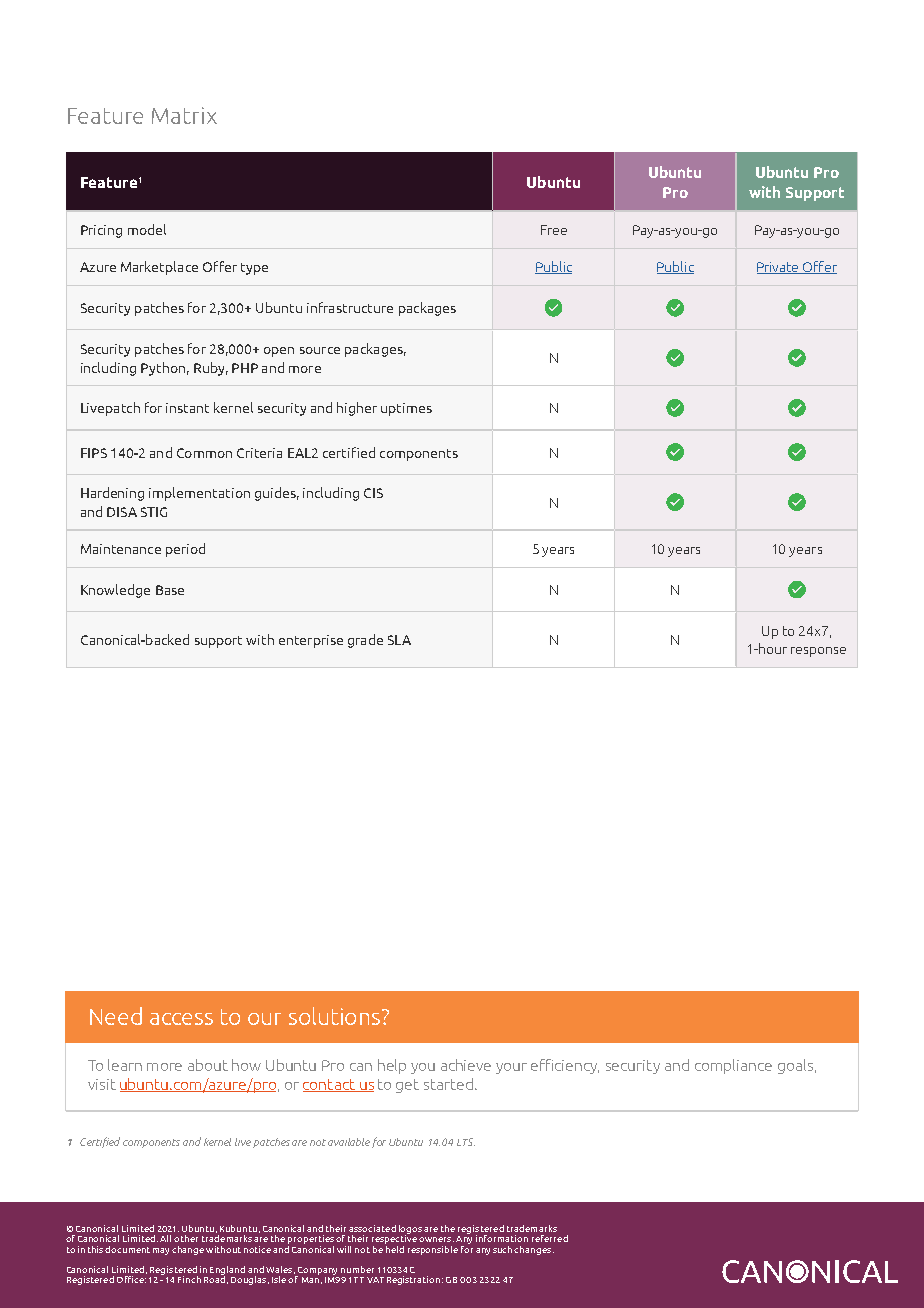 Image resolution: width=924 pixels, height=1308 pixels. I want to click on SLA, so click(399, 640).
